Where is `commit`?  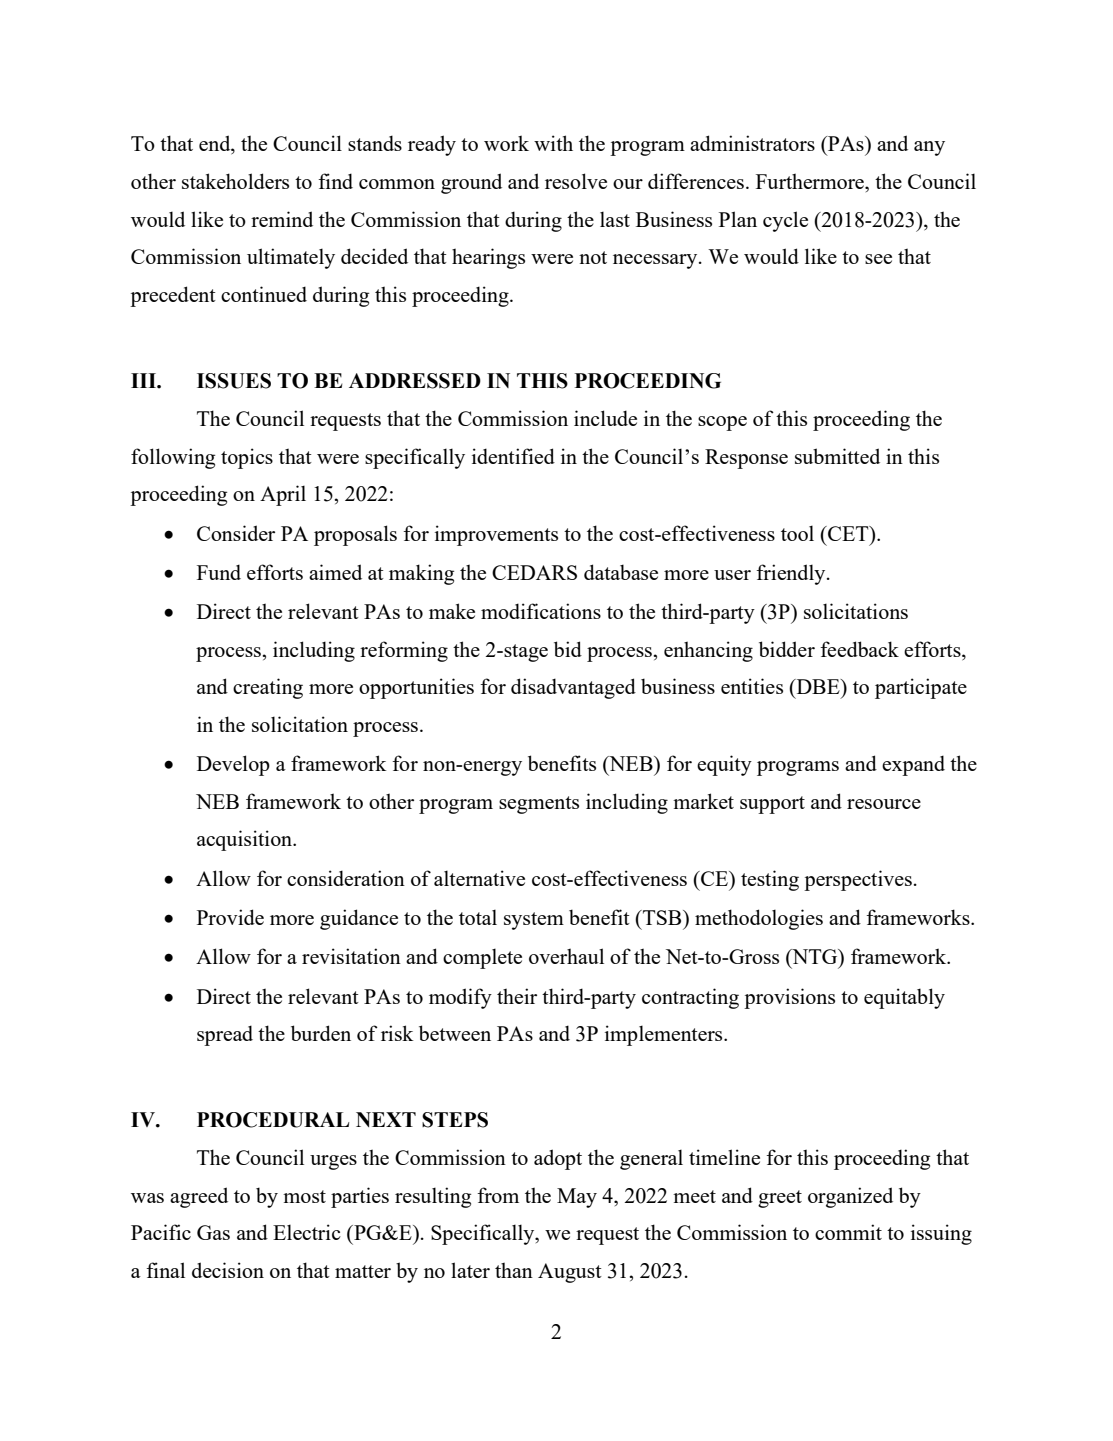
commit is located at coordinates (848, 1232).
